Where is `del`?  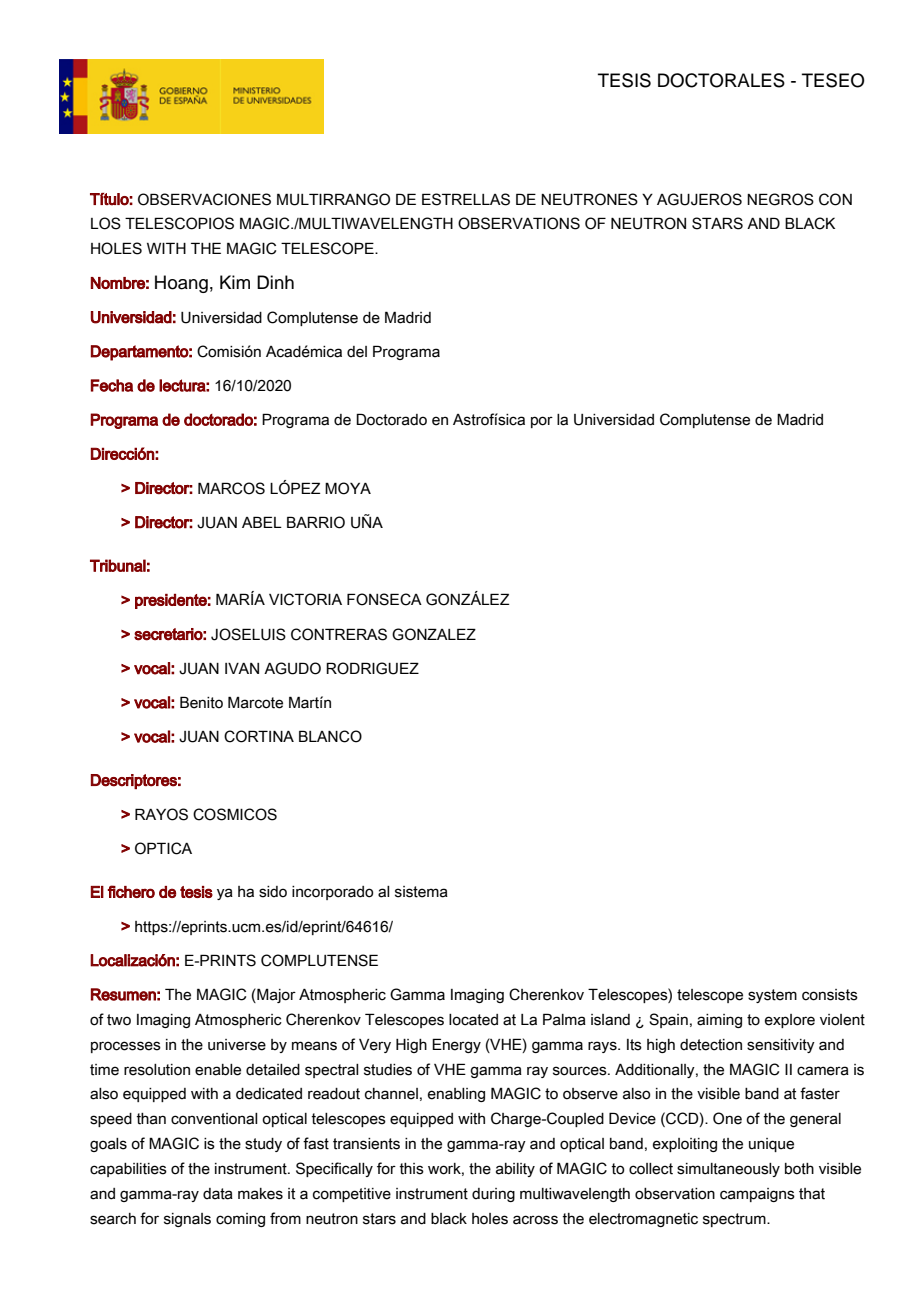 del is located at coordinates (357, 352).
